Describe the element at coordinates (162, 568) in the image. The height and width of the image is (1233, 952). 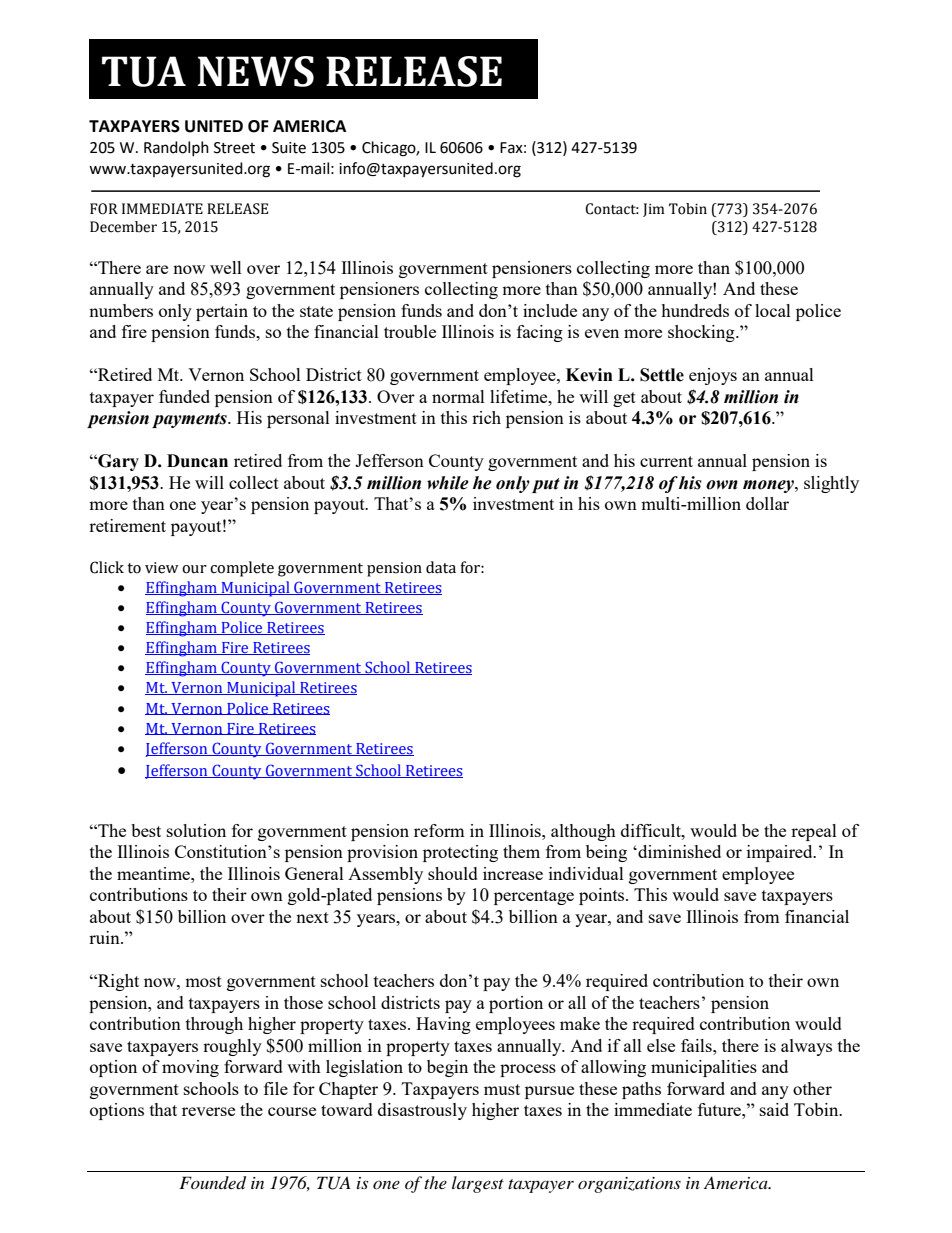
I see `view` at that location.
